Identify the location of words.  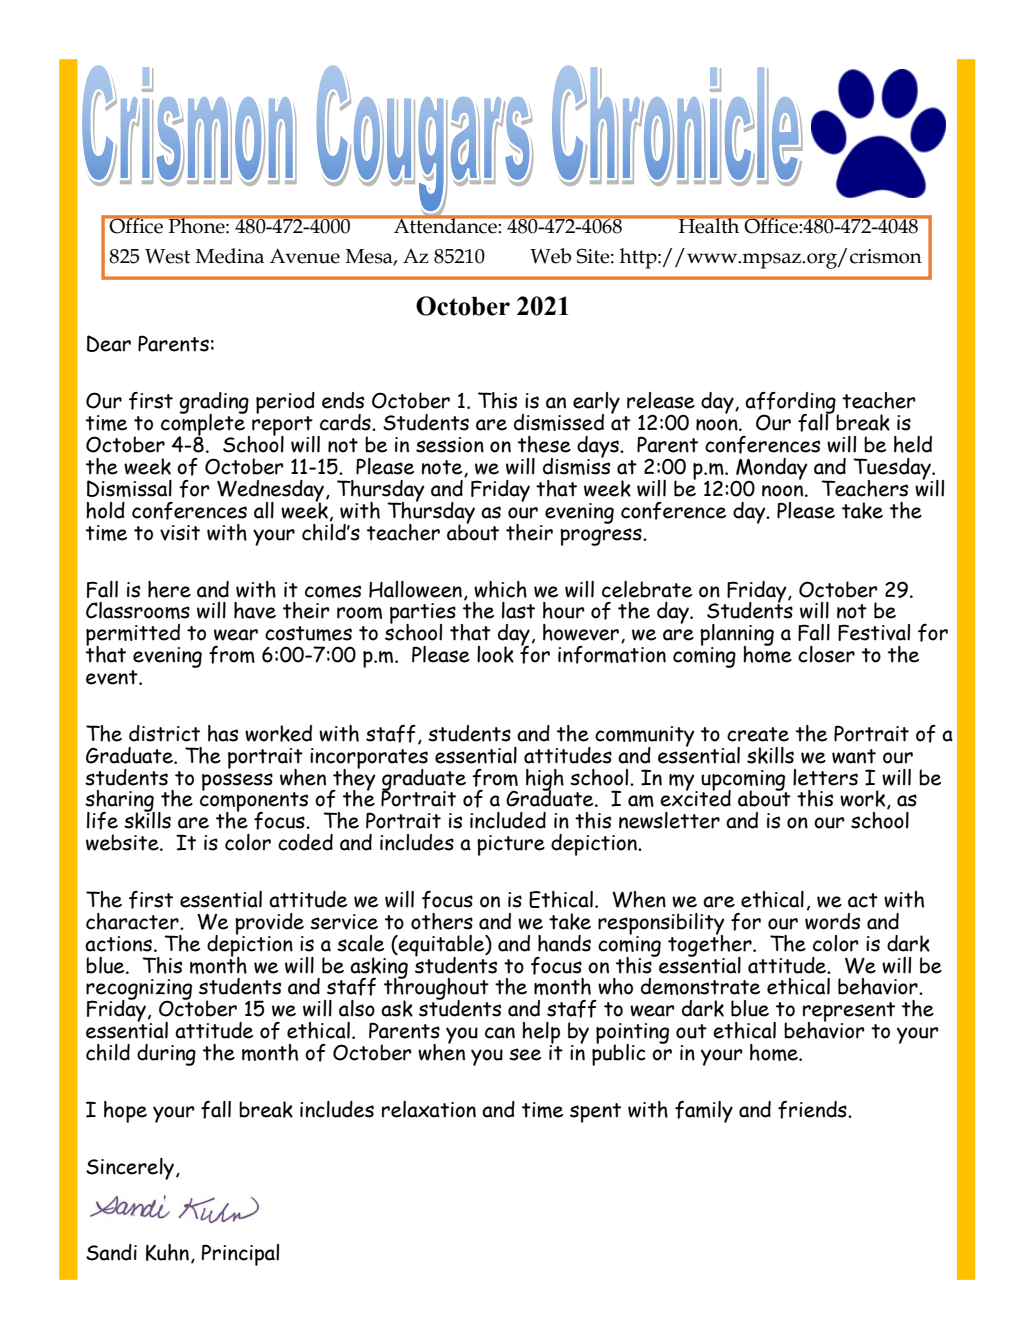
(832, 921).
